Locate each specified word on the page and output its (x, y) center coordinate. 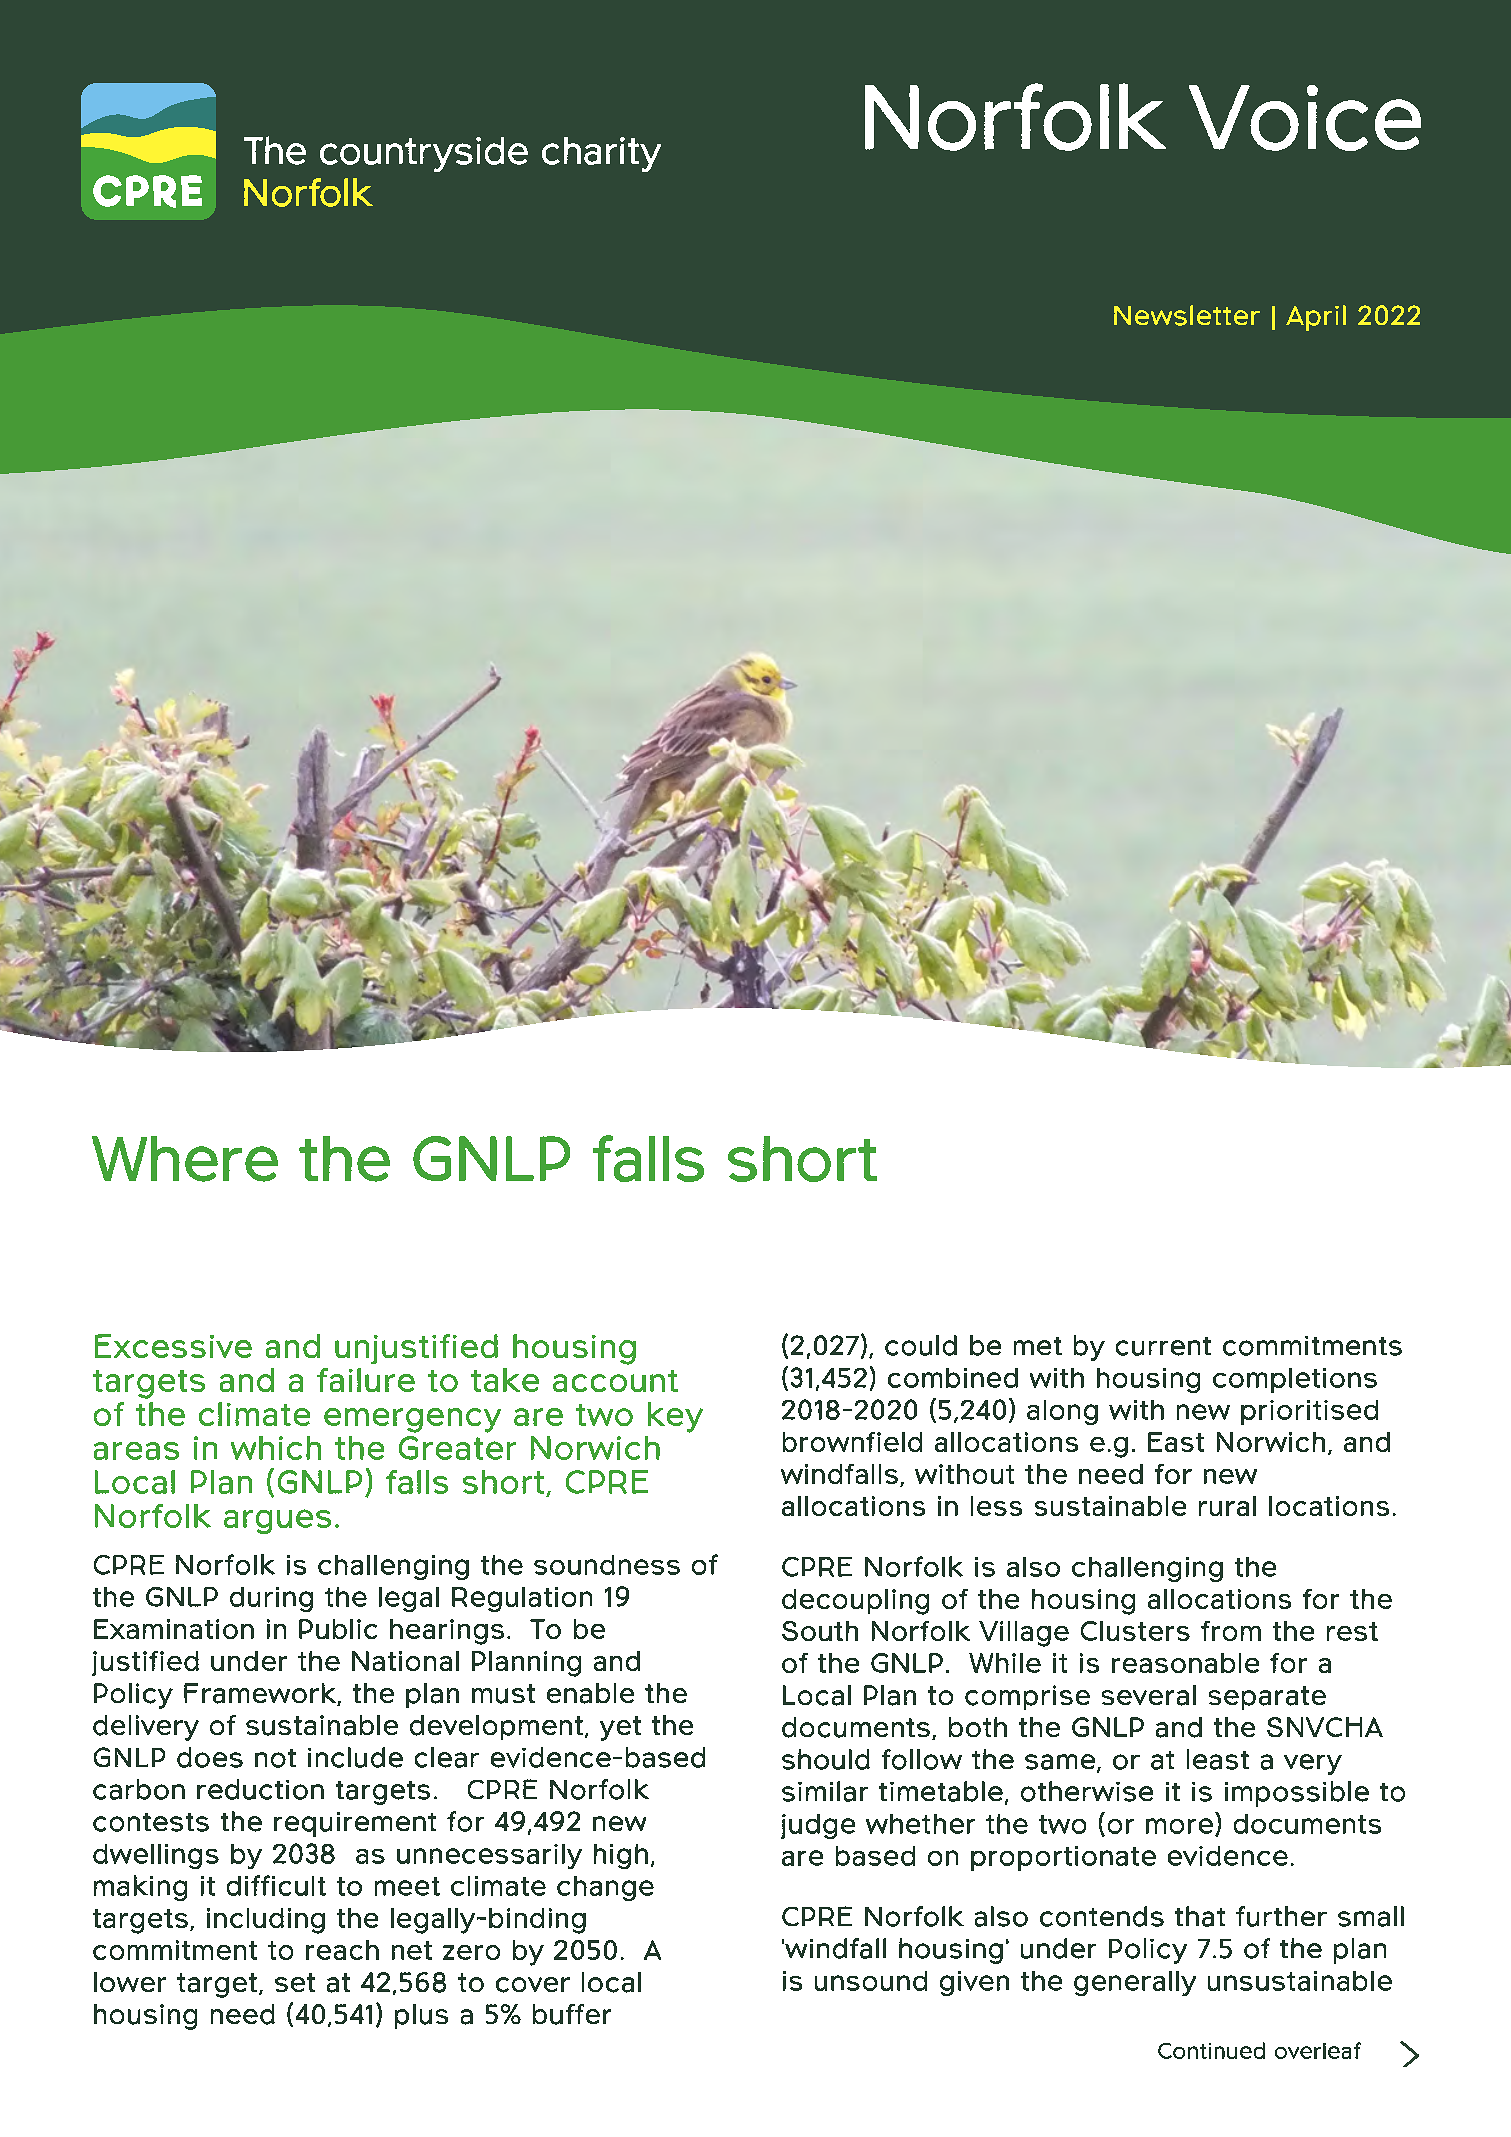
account (615, 1381)
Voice (1305, 118)
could (921, 1345)
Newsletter (1187, 315)
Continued (1211, 2050)
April (1316, 318)
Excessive (173, 1346)
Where (185, 1159)
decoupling (855, 1602)
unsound (871, 1981)
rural (1227, 1506)
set (295, 1982)
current (1163, 1346)
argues (277, 1521)
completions (1295, 1380)
